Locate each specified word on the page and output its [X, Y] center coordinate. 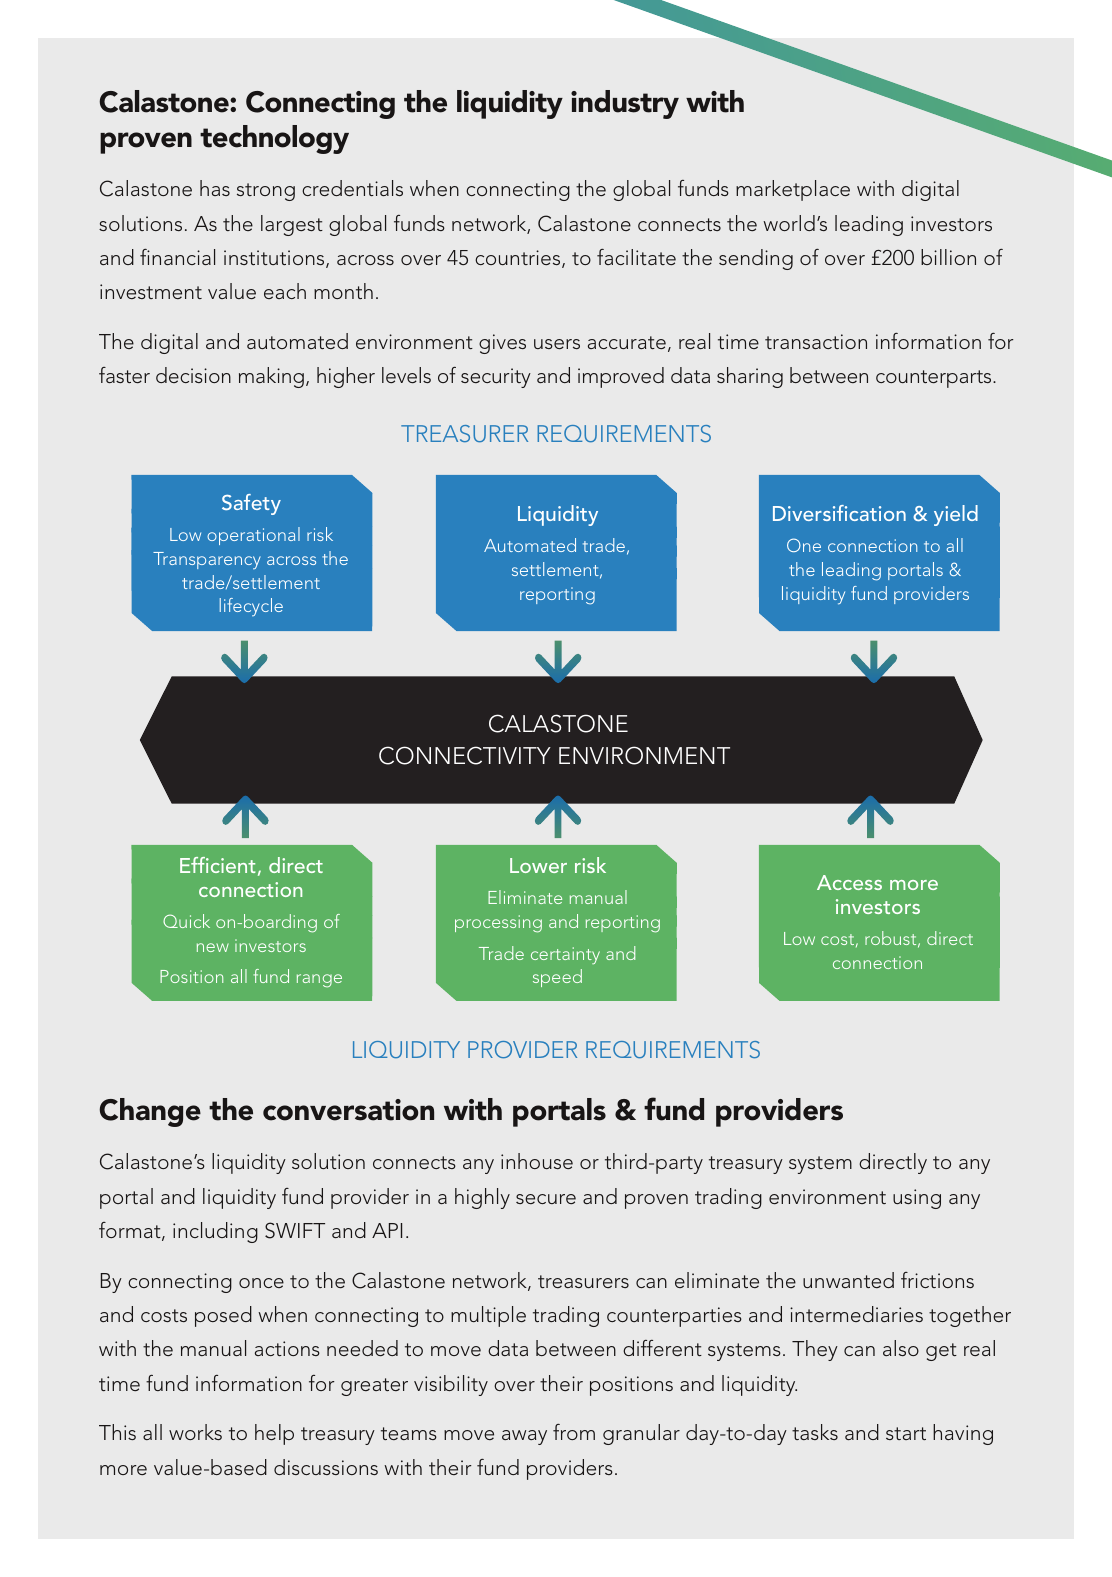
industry [625, 104]
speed [557, 978]
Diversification [839, 513]
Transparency [207, 561]
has [215, 188]
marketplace [793, 190]
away [524, 1437]
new [213, 947]
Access [849, 882]
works [195, 1432]
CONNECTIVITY [465, 755]
